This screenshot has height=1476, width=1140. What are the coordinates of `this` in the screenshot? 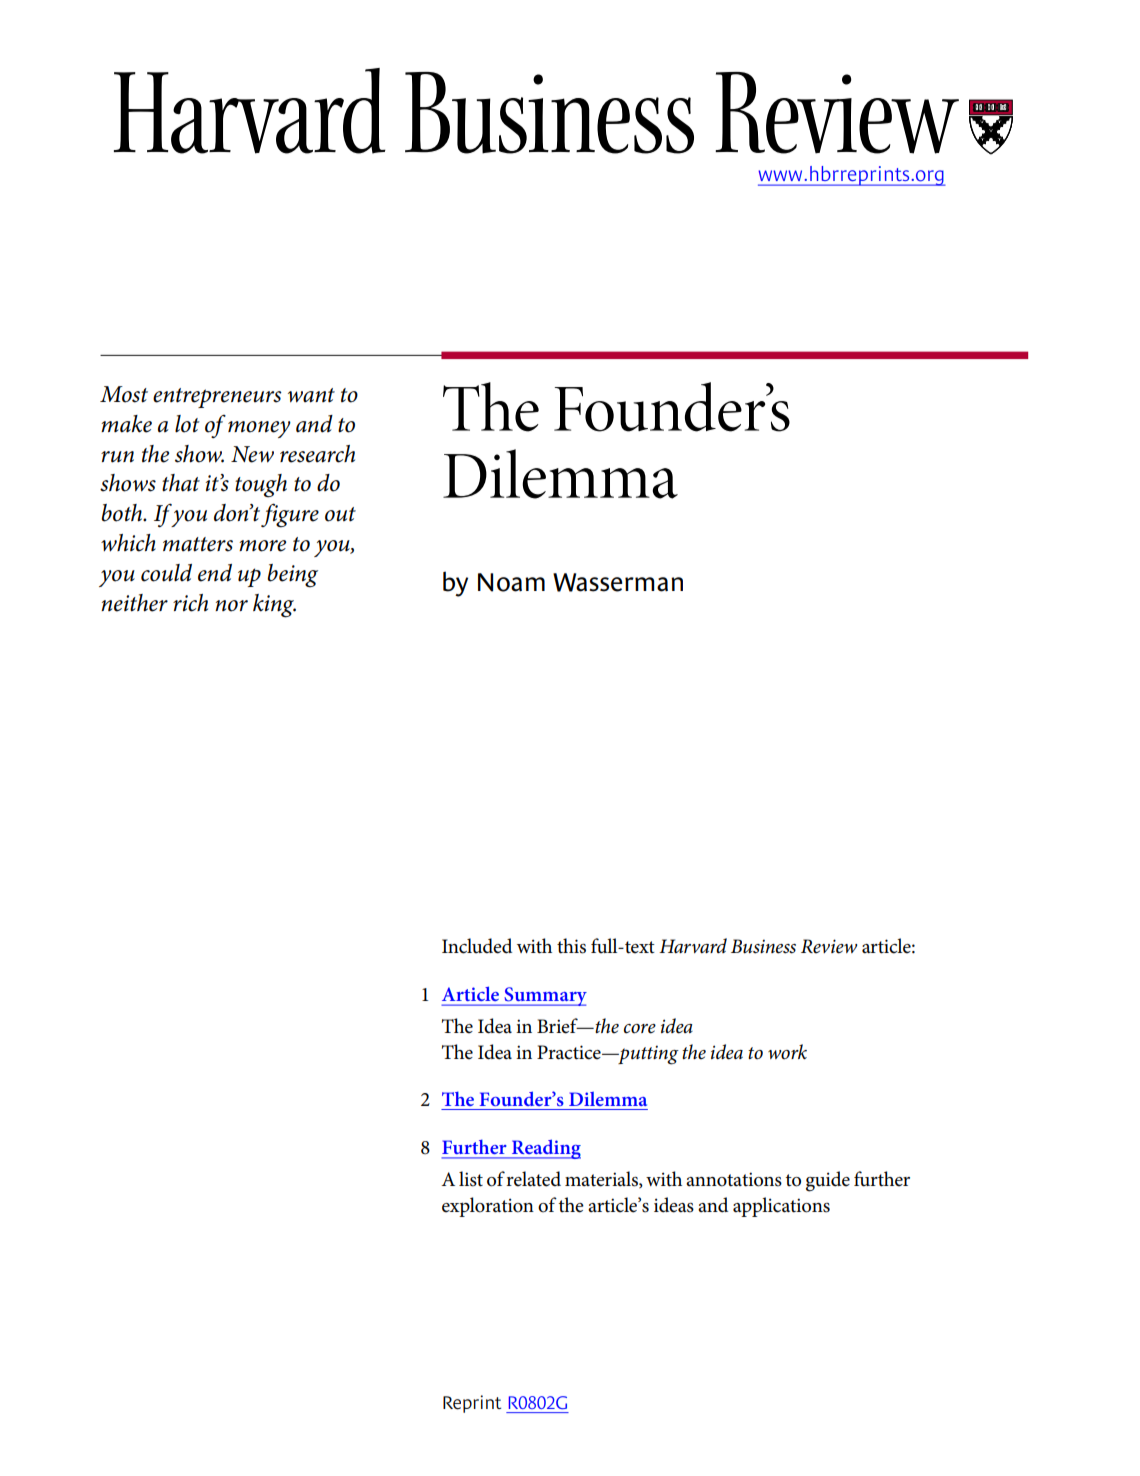 It's located at (571, 946).
